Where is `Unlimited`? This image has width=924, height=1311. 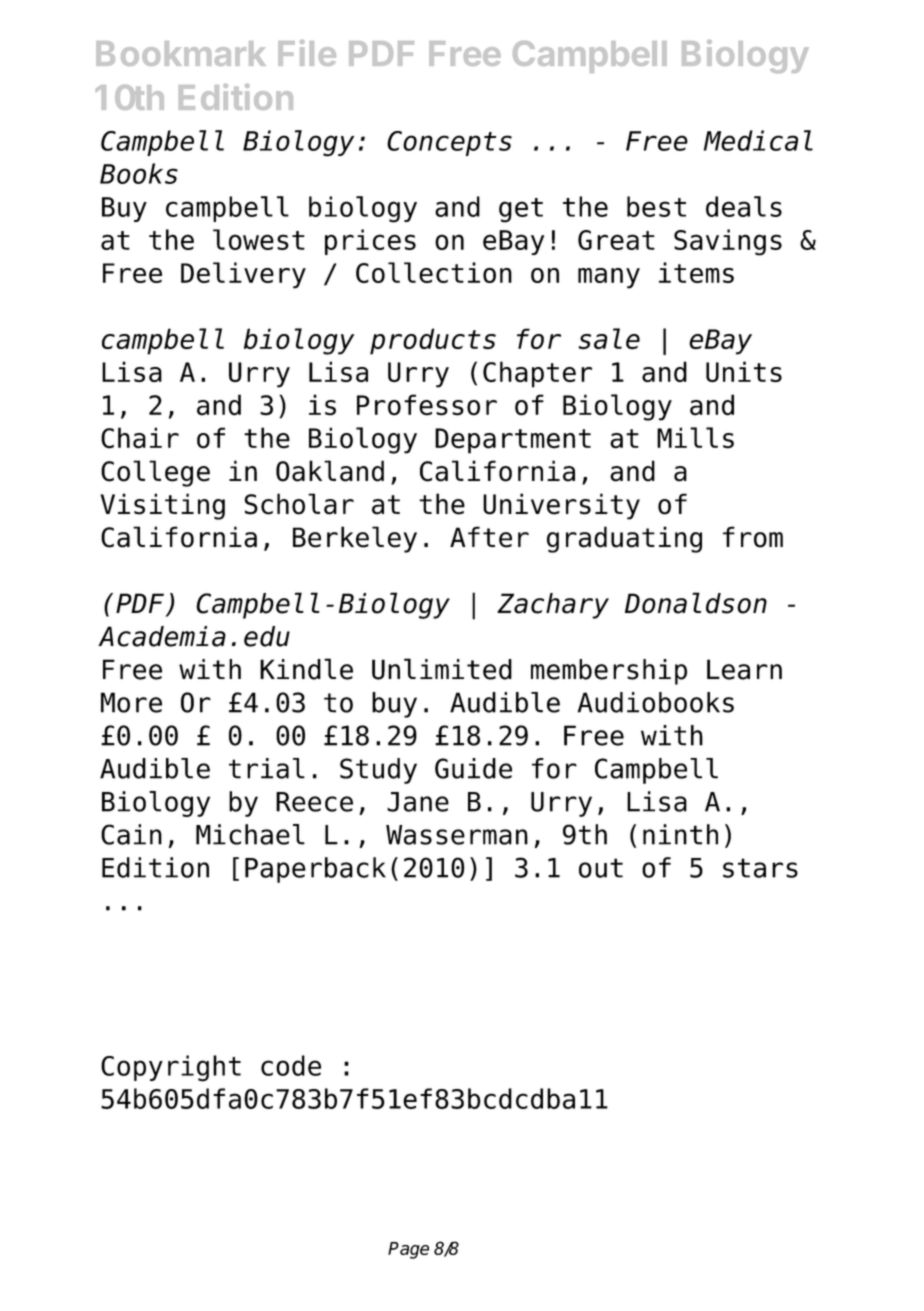
Unlimited is located at coordinates (442, 669).
